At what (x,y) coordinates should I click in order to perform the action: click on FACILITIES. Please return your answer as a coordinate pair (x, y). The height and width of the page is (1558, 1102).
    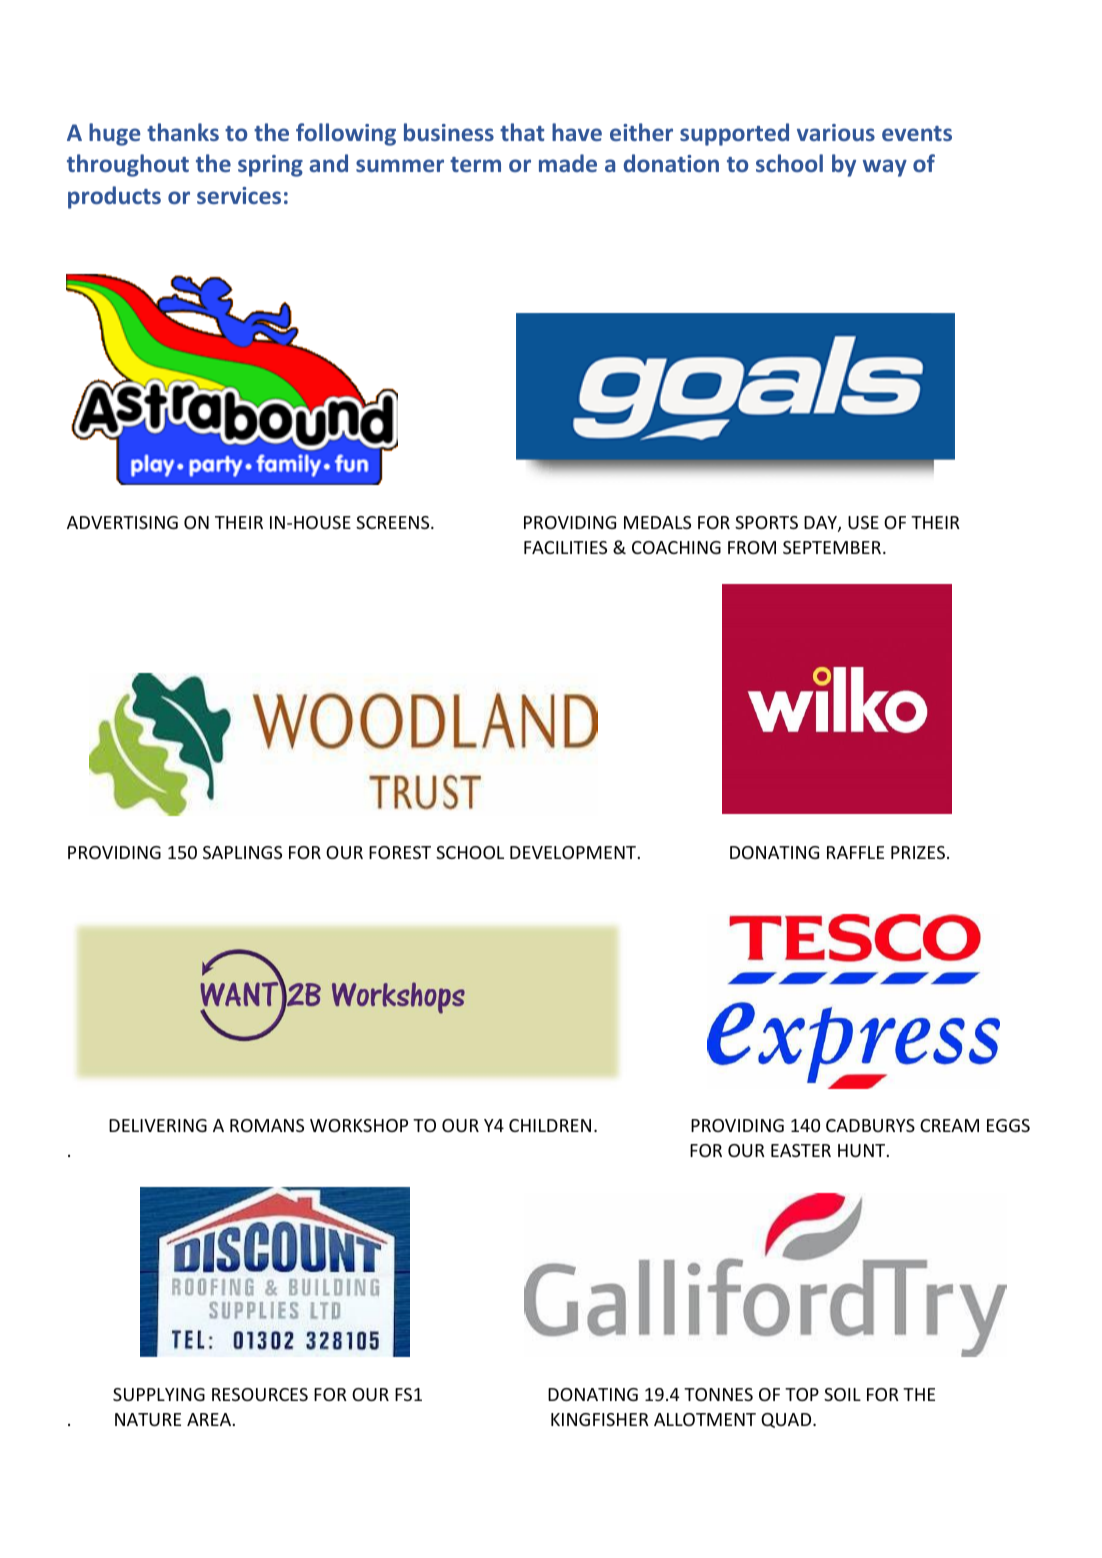
    Looking at the image, I should click on (565, 547).
